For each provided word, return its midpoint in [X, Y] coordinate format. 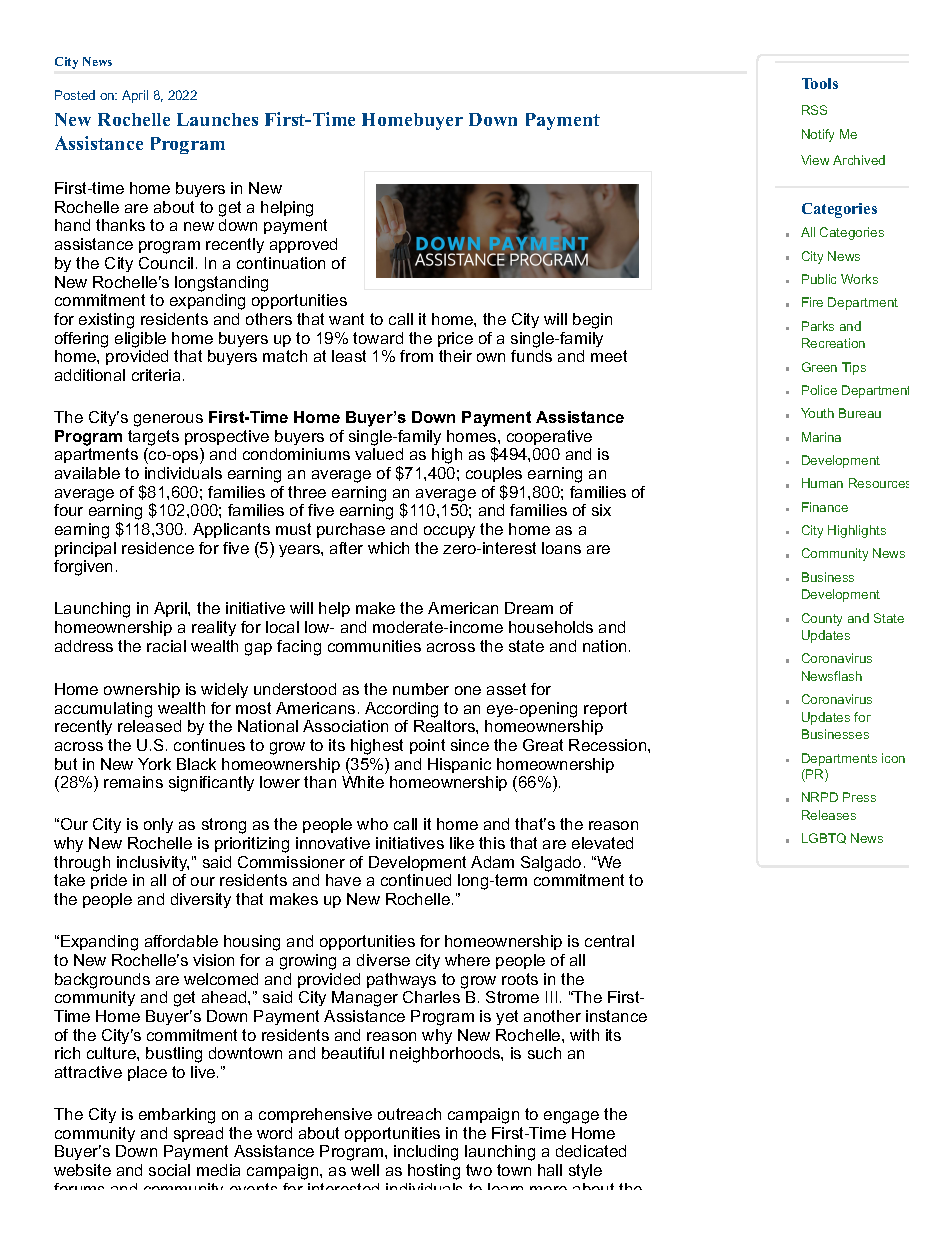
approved [303, 245]
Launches [217, 119]
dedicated [591, 1151]
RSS [814, 110]
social [169, 1170]
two [479, 1170]
